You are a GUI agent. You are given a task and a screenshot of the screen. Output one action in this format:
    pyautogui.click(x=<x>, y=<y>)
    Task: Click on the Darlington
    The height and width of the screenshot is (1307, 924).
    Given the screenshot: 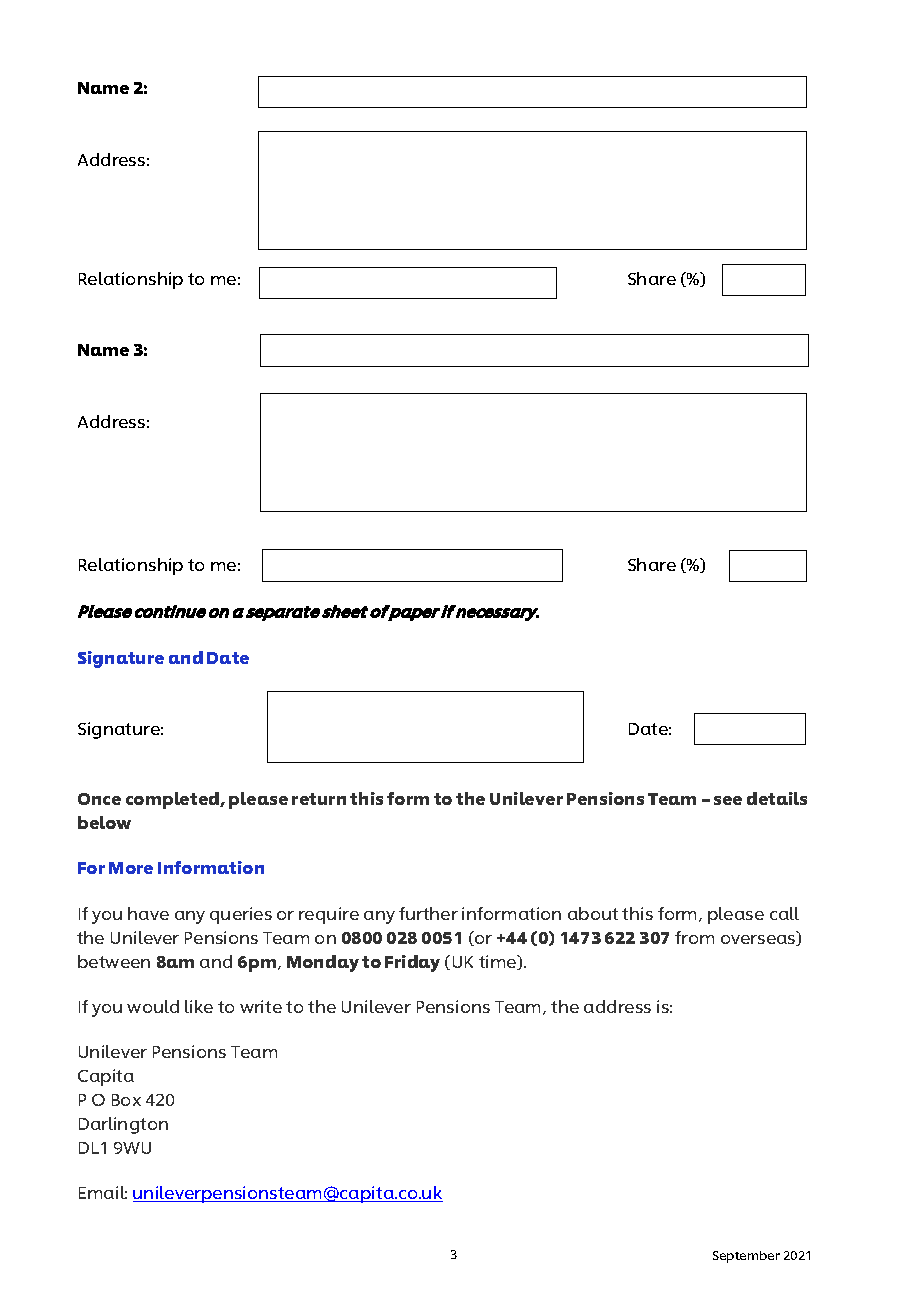 What is the action you would take?
    pyautogui.click(x=123, y=1125)
